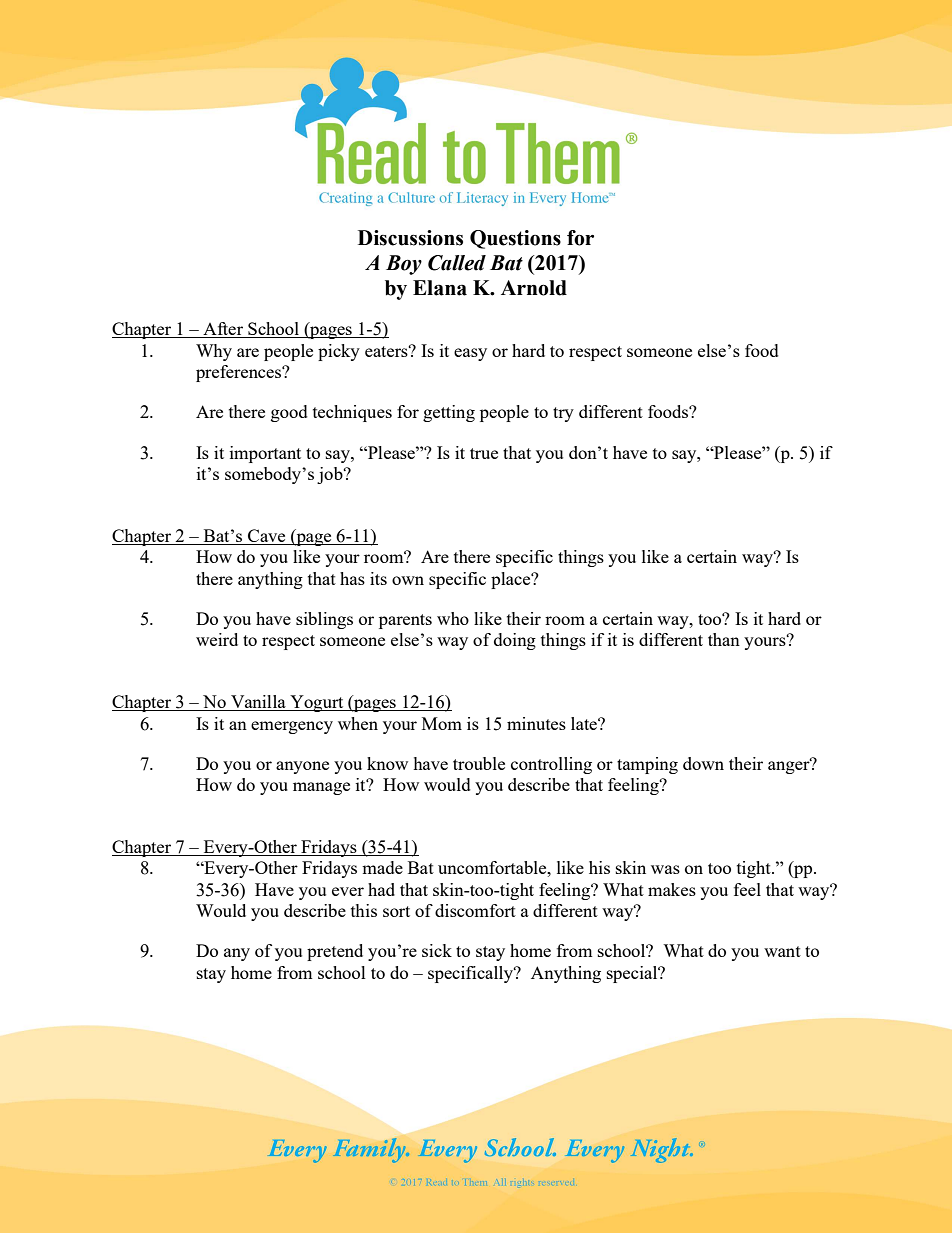 This screenshot has width=952, height=1233. Describe the element at coordinates (404, 265) in the screenshot. I see `Boy` at that location.
